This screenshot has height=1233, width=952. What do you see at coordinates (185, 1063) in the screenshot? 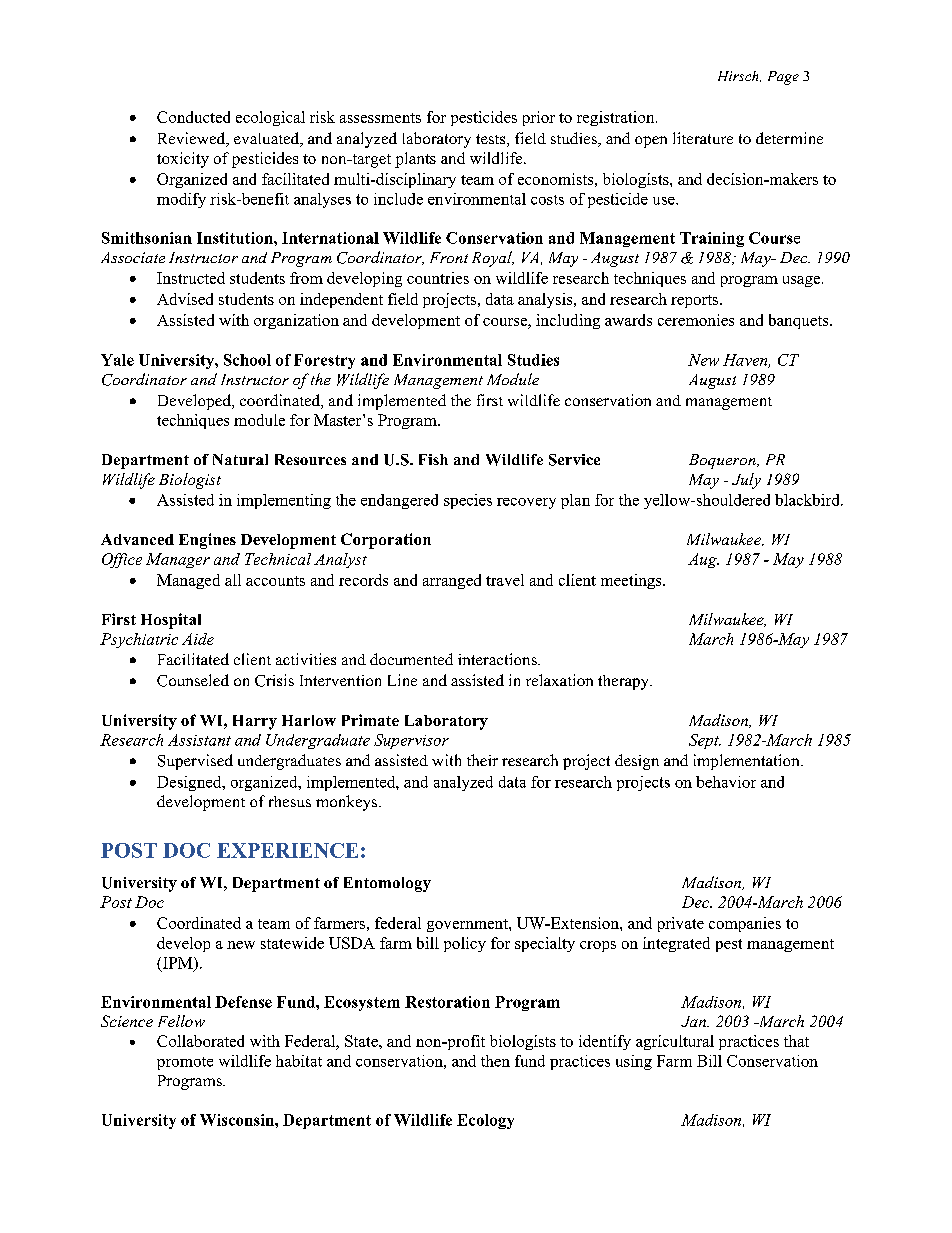
I see `promote` at bounding box center [185, 1063].
